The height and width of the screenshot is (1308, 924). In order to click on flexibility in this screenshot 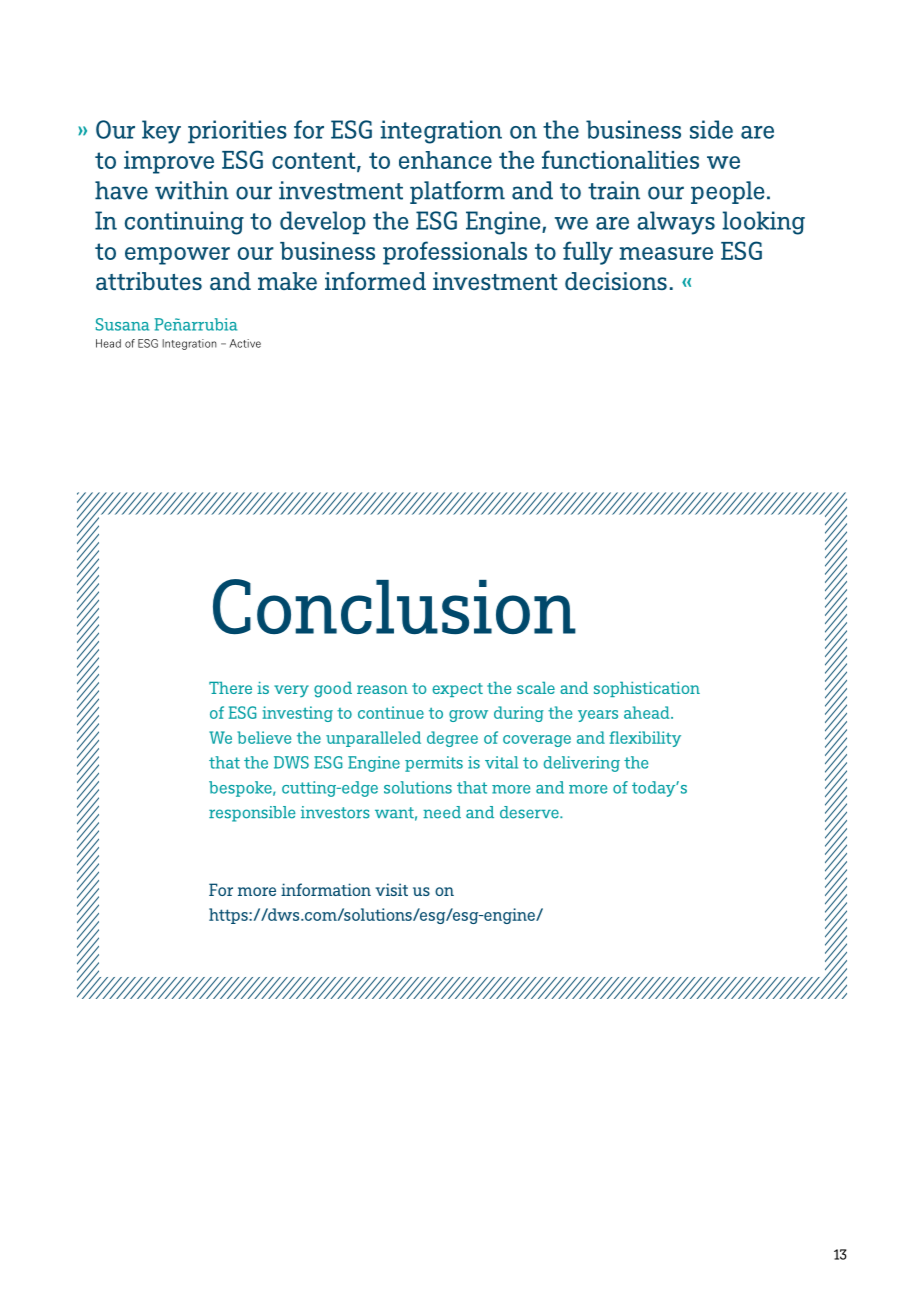, I will do `click(645, 739)`.
